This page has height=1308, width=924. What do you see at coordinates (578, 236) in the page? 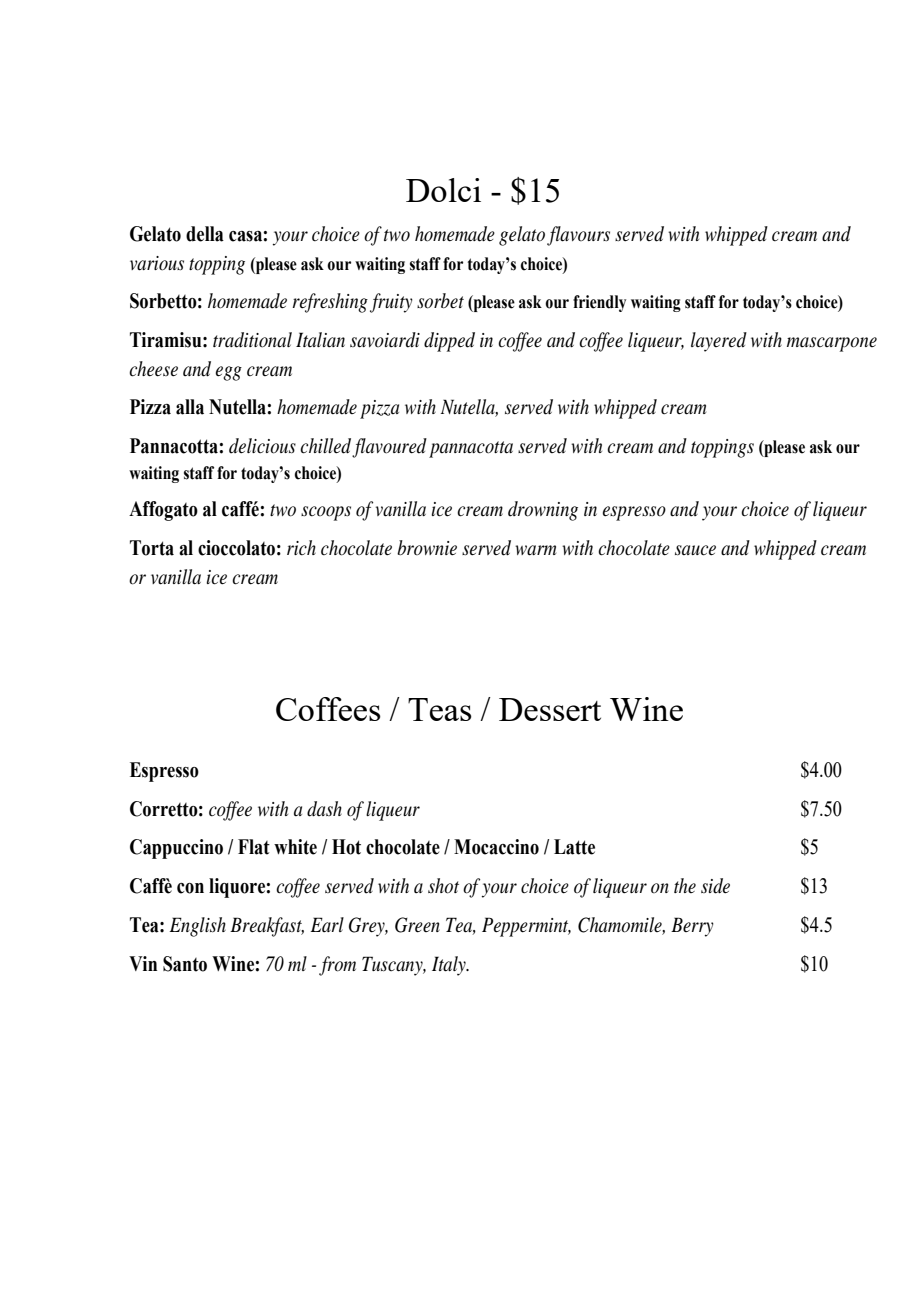
I see `flavours` at bounding box center [578, 236].
